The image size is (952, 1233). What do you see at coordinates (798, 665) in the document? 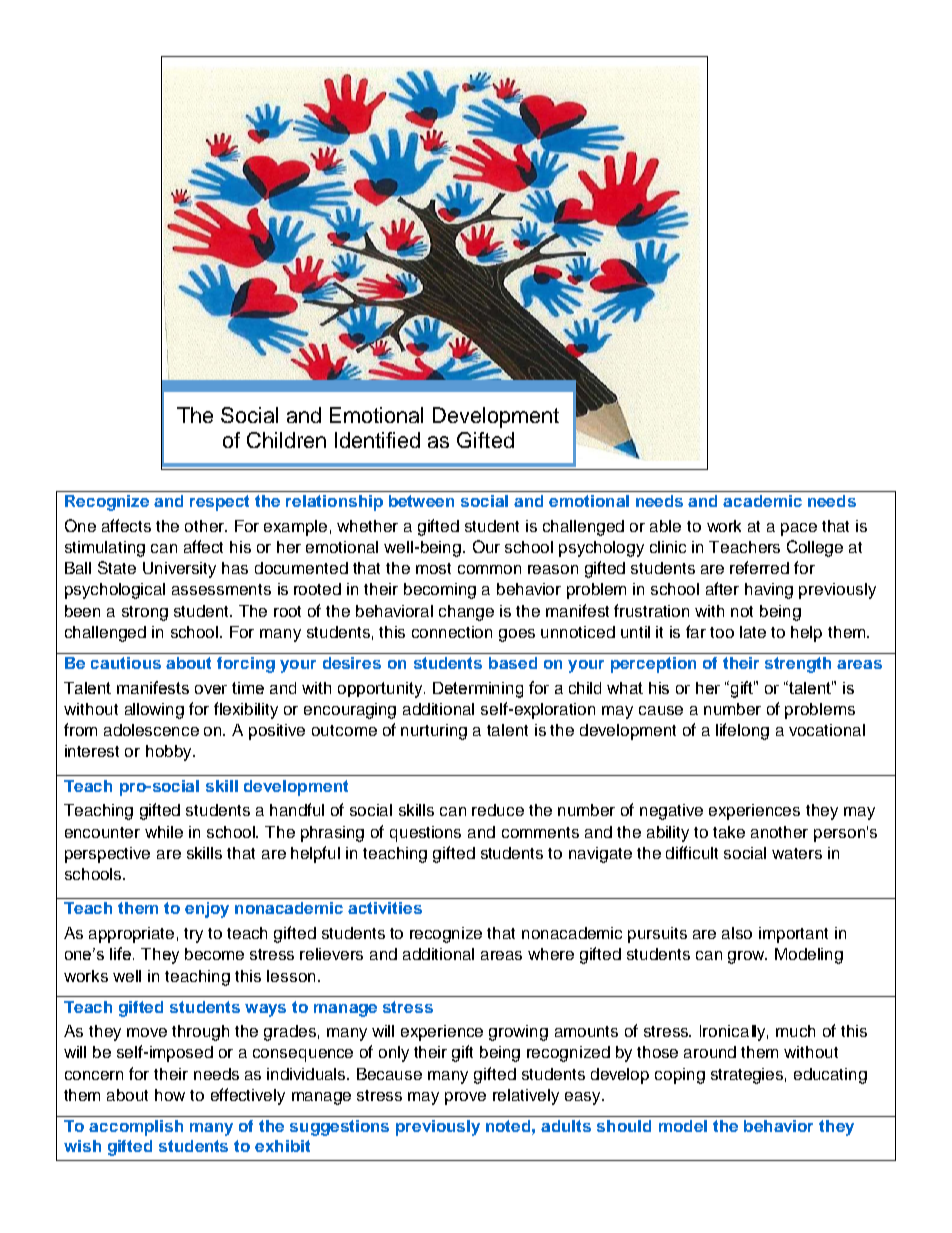
I see `strength` at bounding box center [798, 665].
